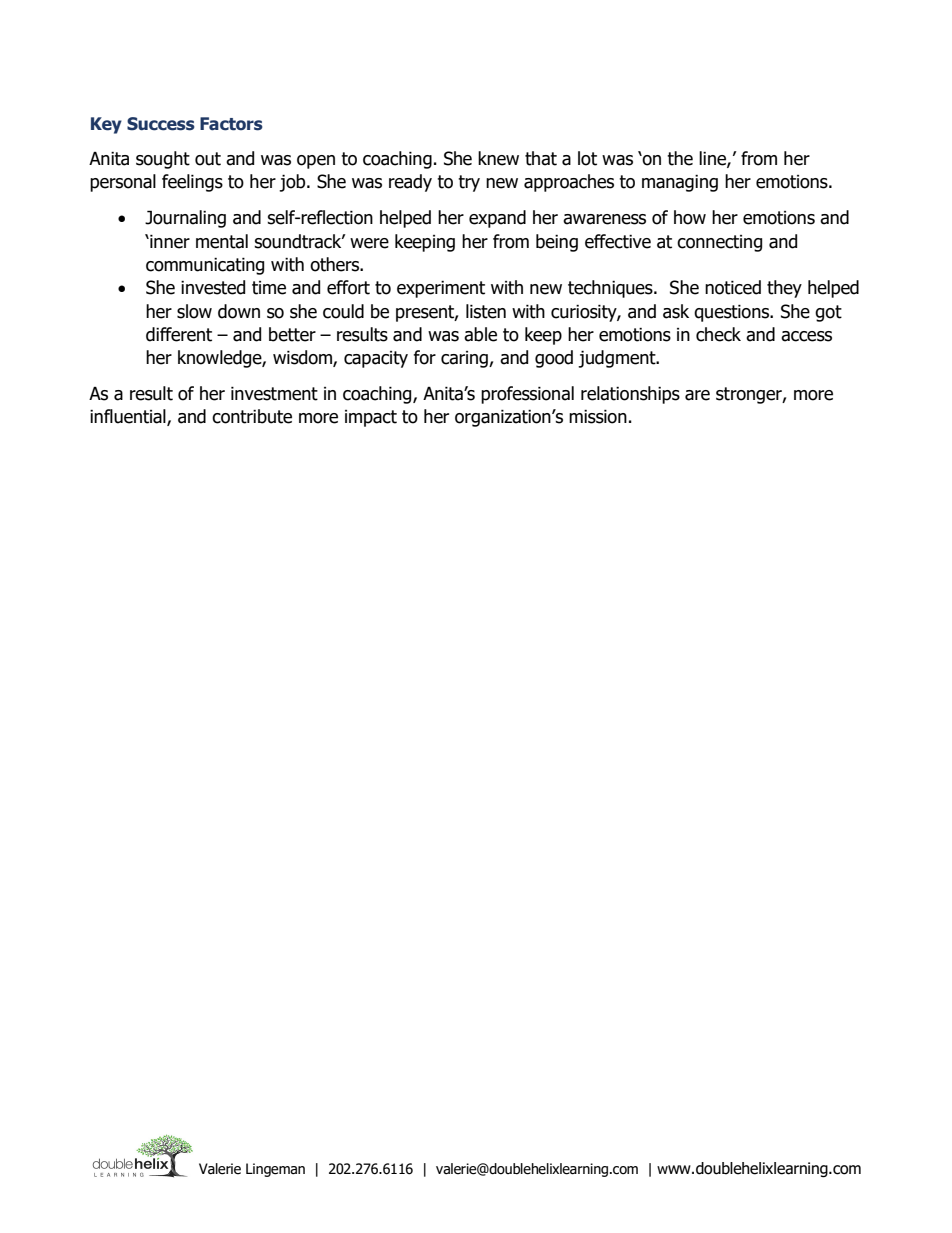 This screenshot has height=1233, width=952. Describe the element at coordinates (252, 416) in the screenshot. I see `contribute` at that location.
